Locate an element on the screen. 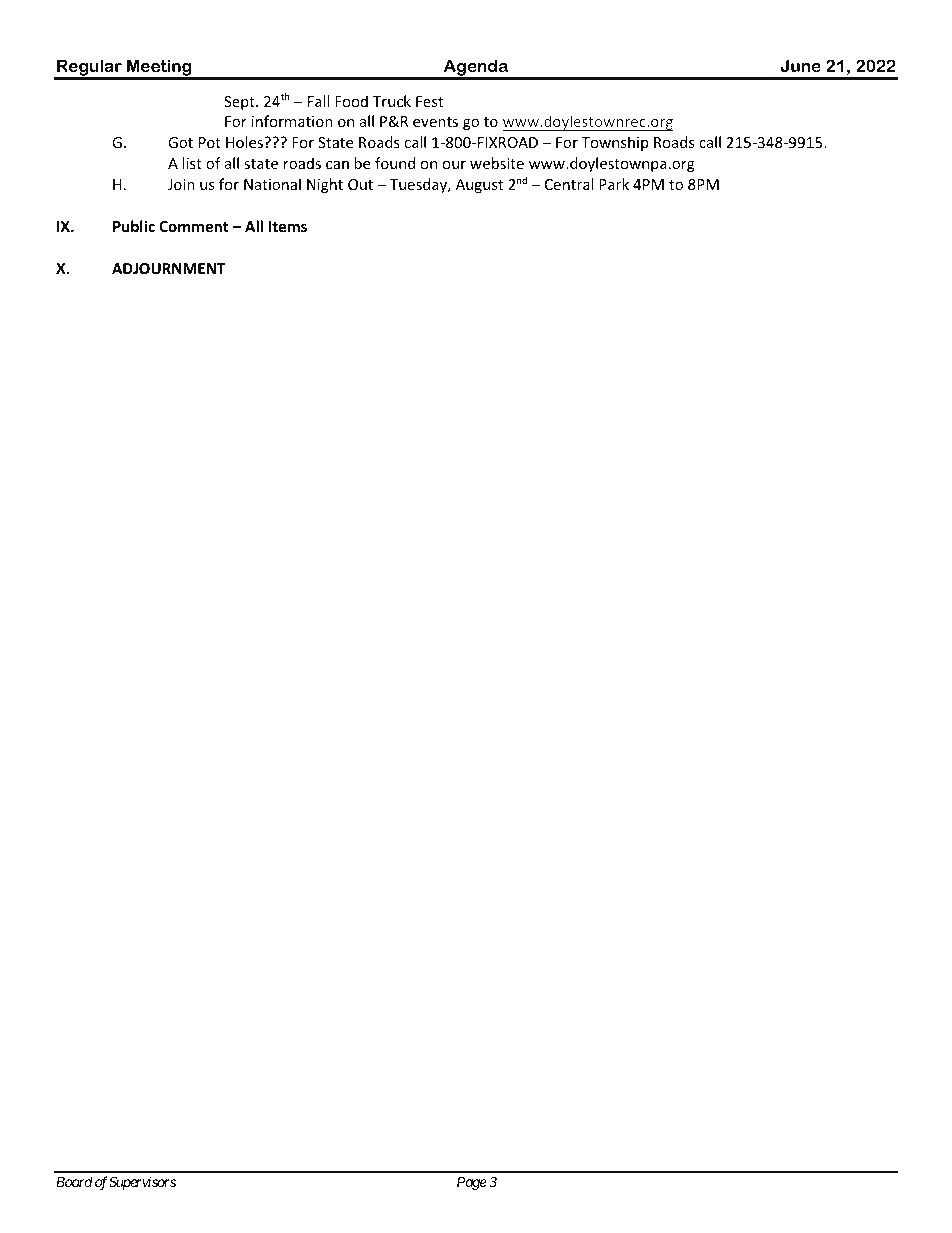 The width and height of the screenshot is (952, 1233). June is located at coordinates (801, 65).
